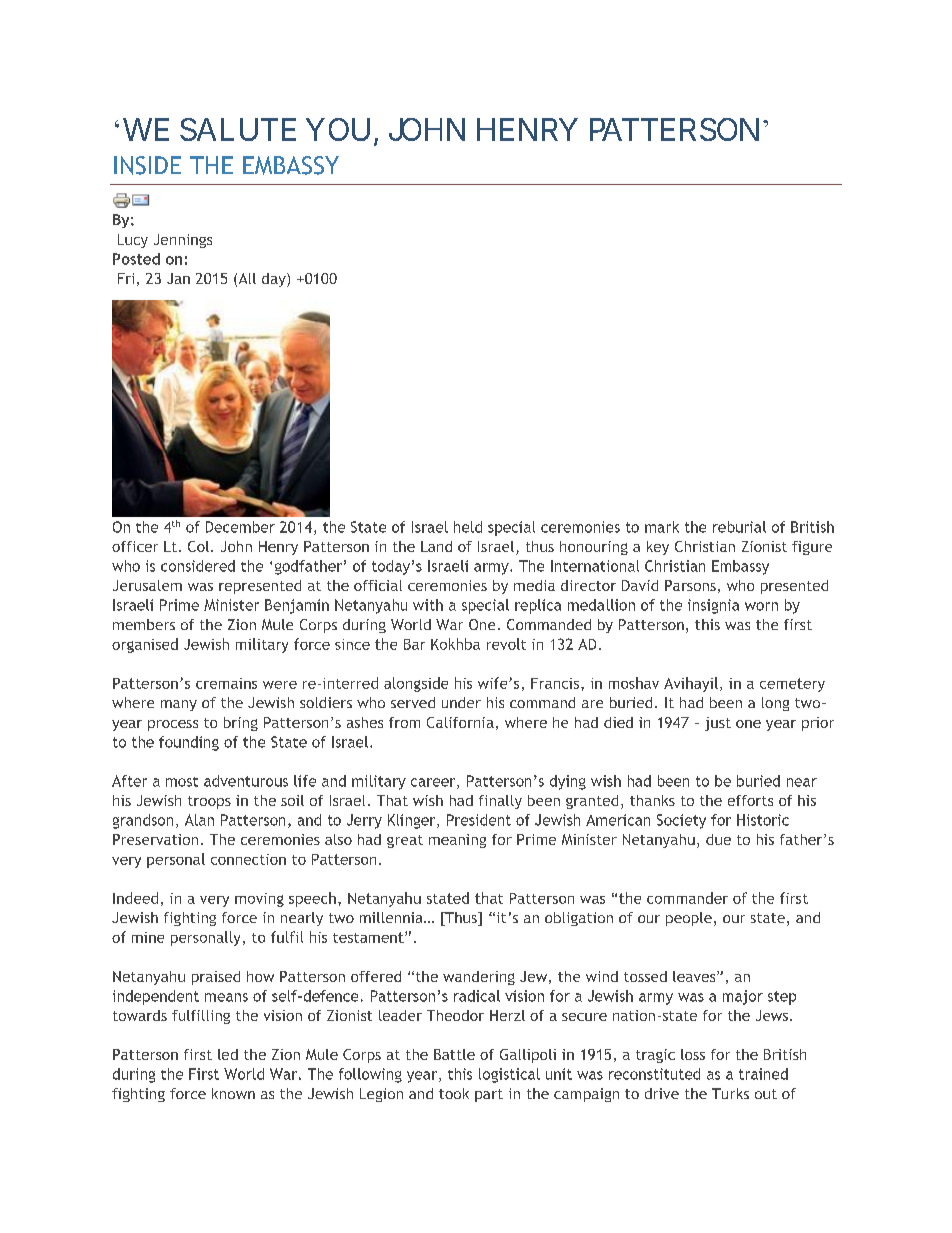 This document has width=952, height=1233. Describe the element at coordinates (178, 278) in the document. I see `Jan` at that location.
